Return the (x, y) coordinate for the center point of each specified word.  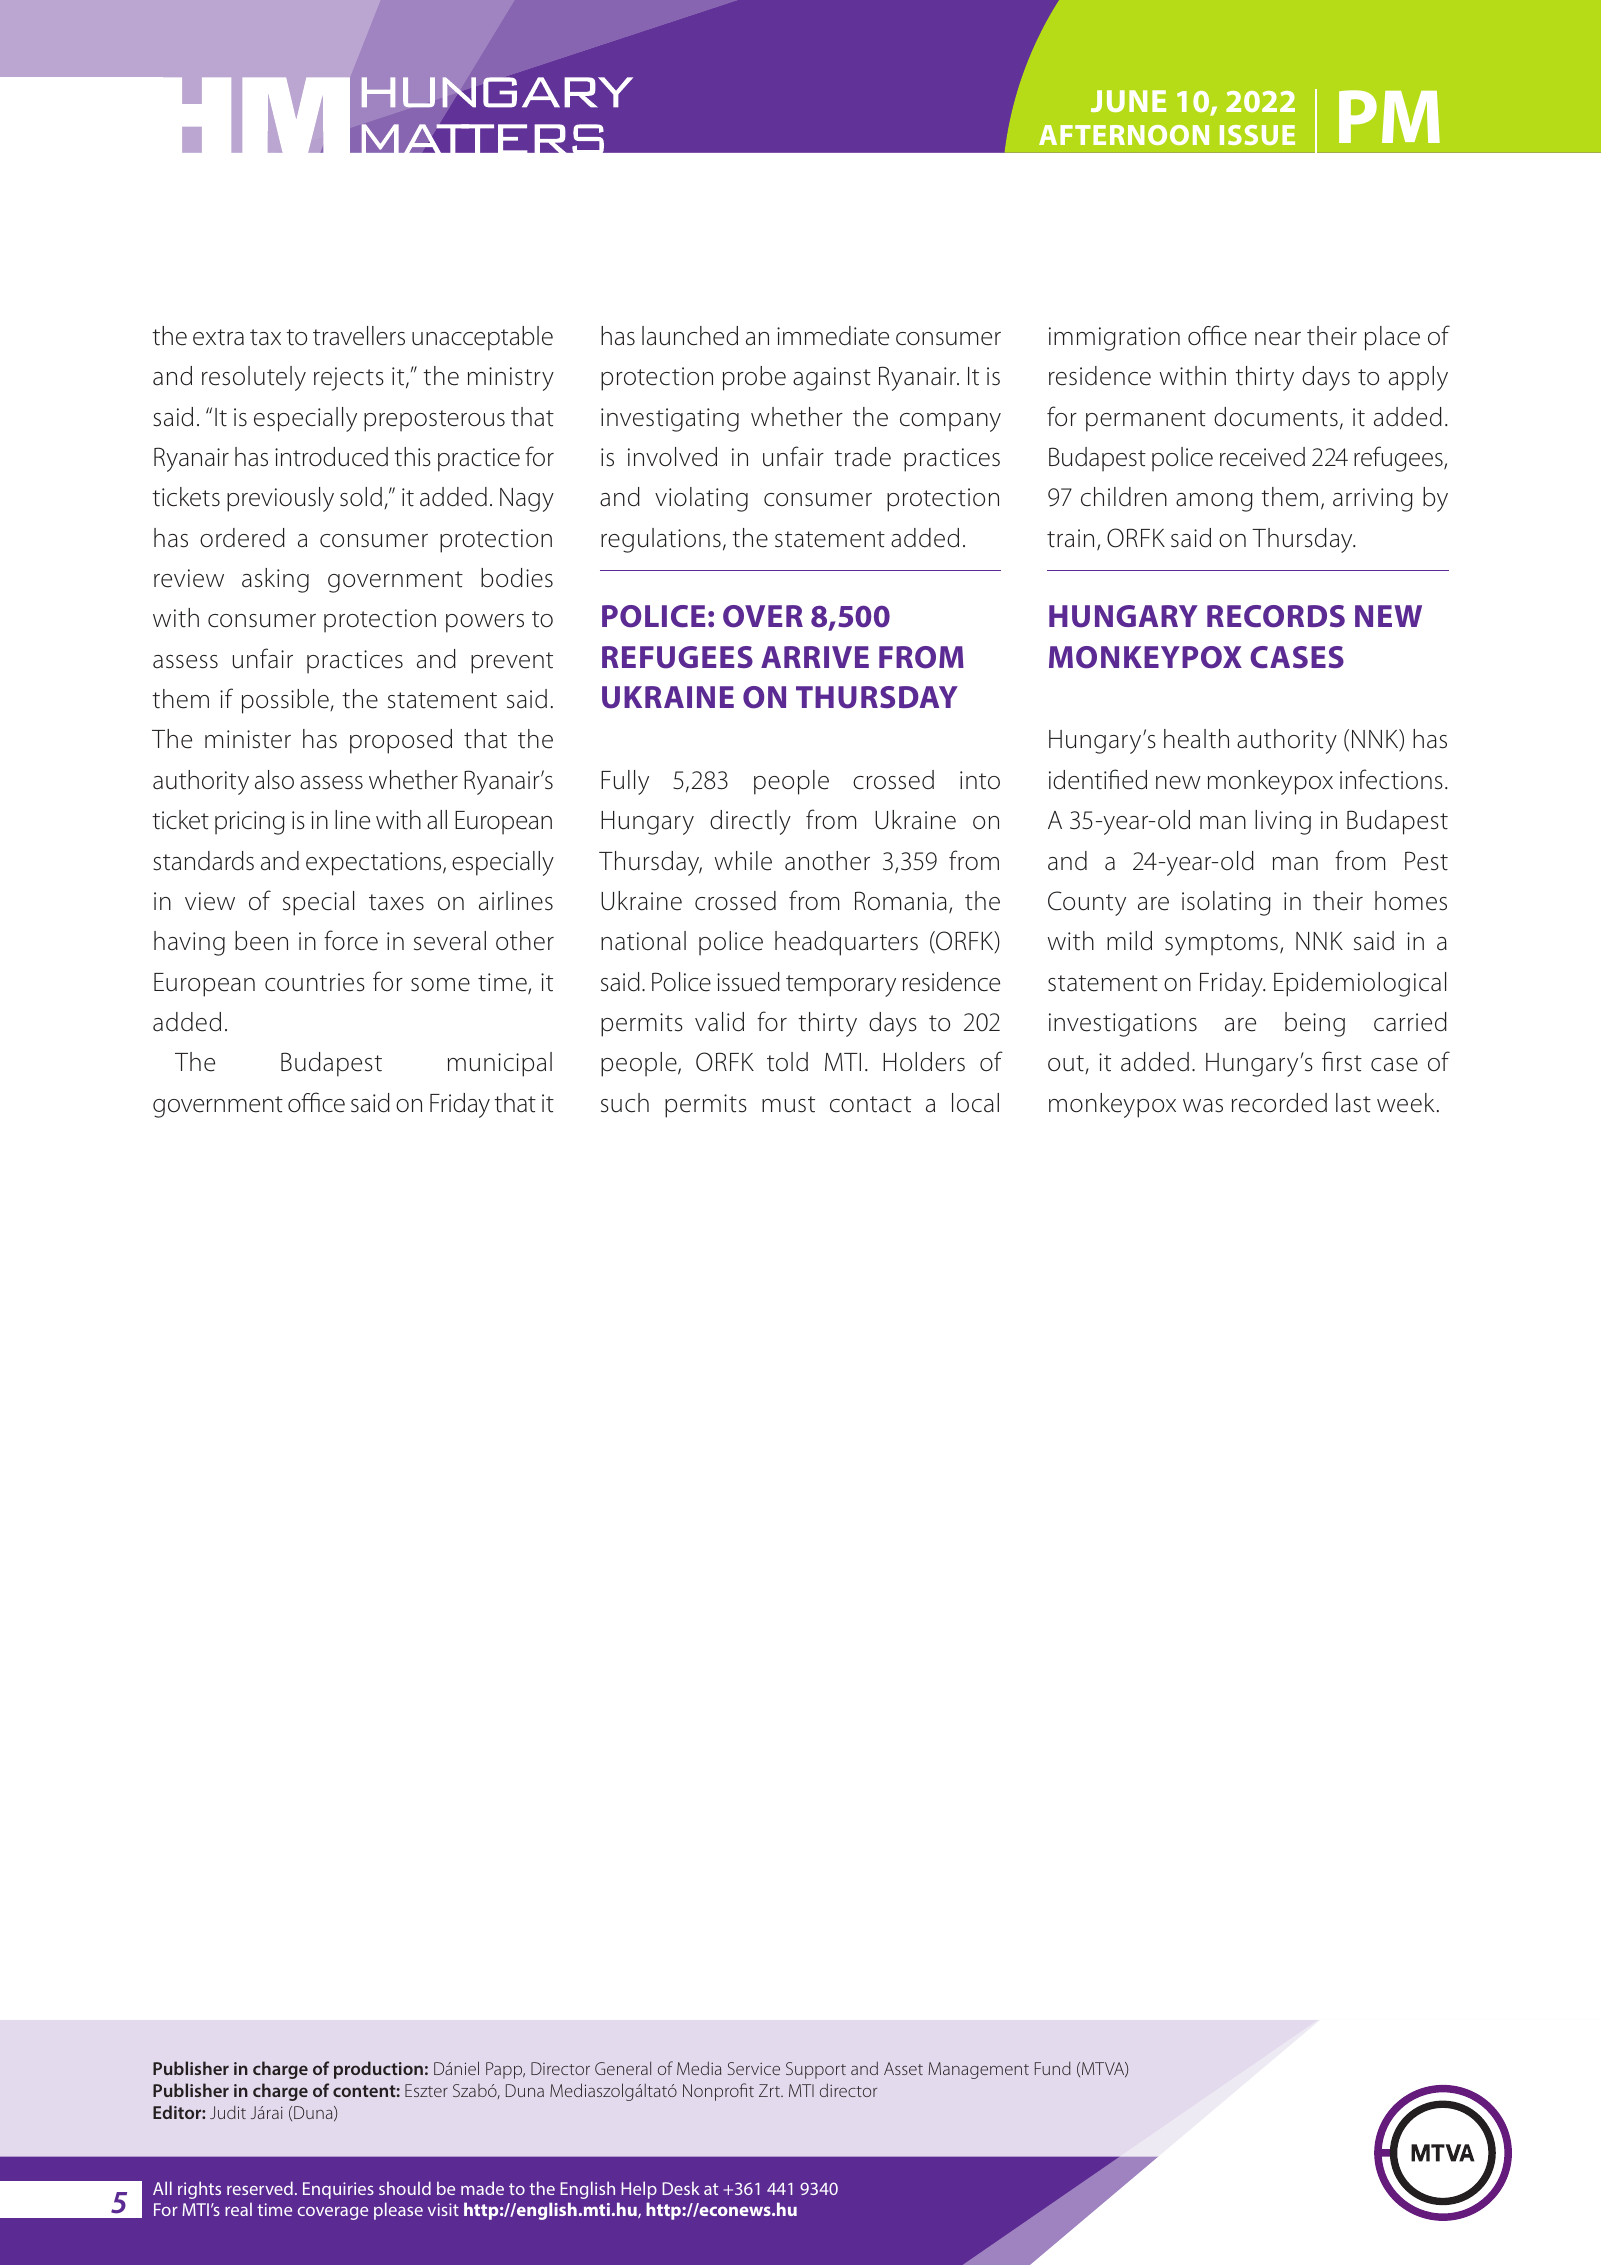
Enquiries (338, 2190)
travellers (359, 336)
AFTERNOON (1124, 135)
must (788, 1104)
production (378, 2070)
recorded (1279, 1103)
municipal (500, 1064)
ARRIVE (815, 657)
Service (754, 2068)
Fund (1053, 2068)
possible (286, 701)
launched (690, 336)
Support (816, 2070)
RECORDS (1276, 616)
